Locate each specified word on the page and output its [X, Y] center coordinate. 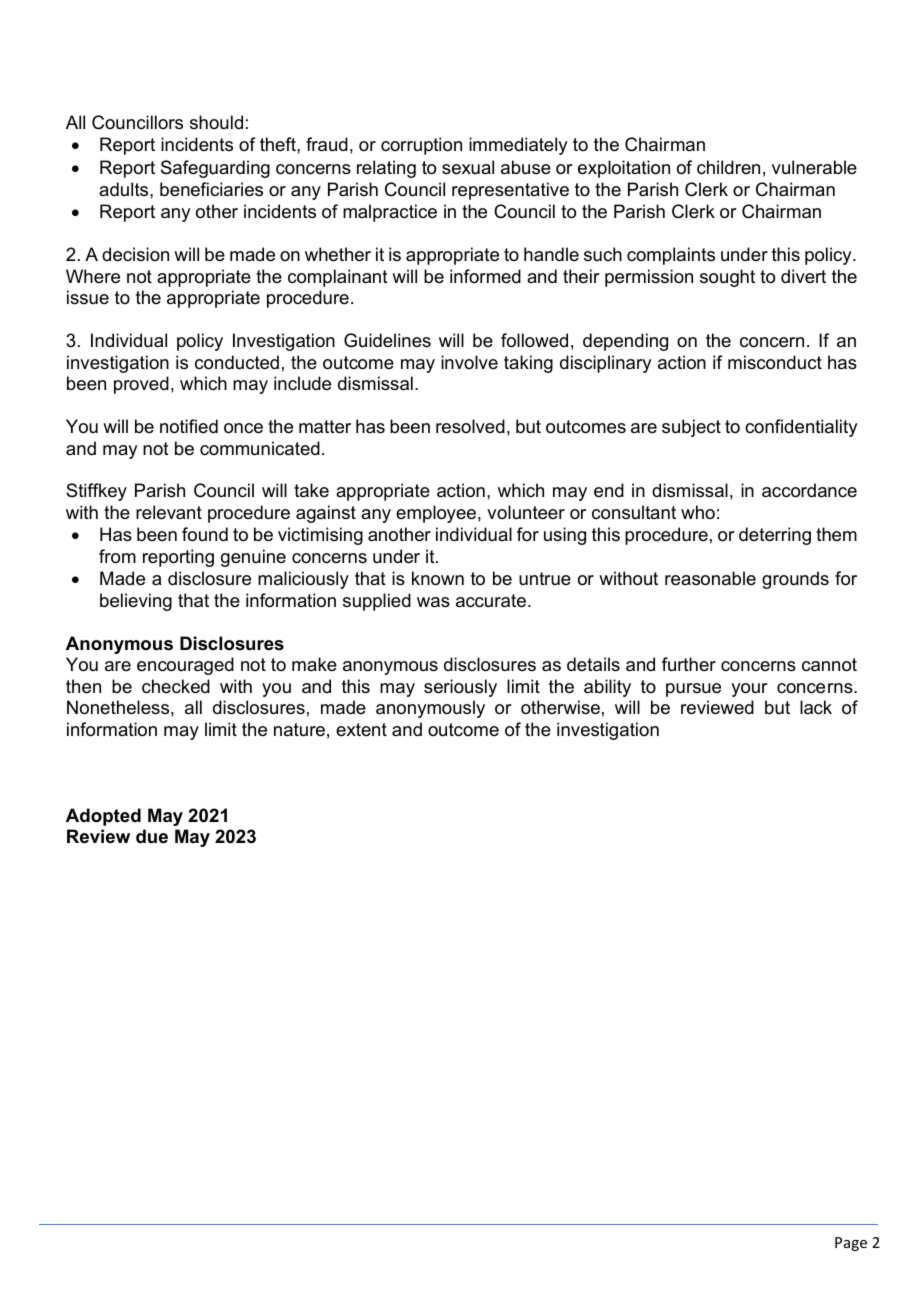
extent [361, 729]
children [728, 167]
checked [176, 686]
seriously [460, 688]
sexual [468, 167]
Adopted [103, 817]
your [749, 690]
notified [189, 426]
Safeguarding [215, 169]
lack [816, 707]
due [152, 836]
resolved [470, 426]
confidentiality [801, 428]
